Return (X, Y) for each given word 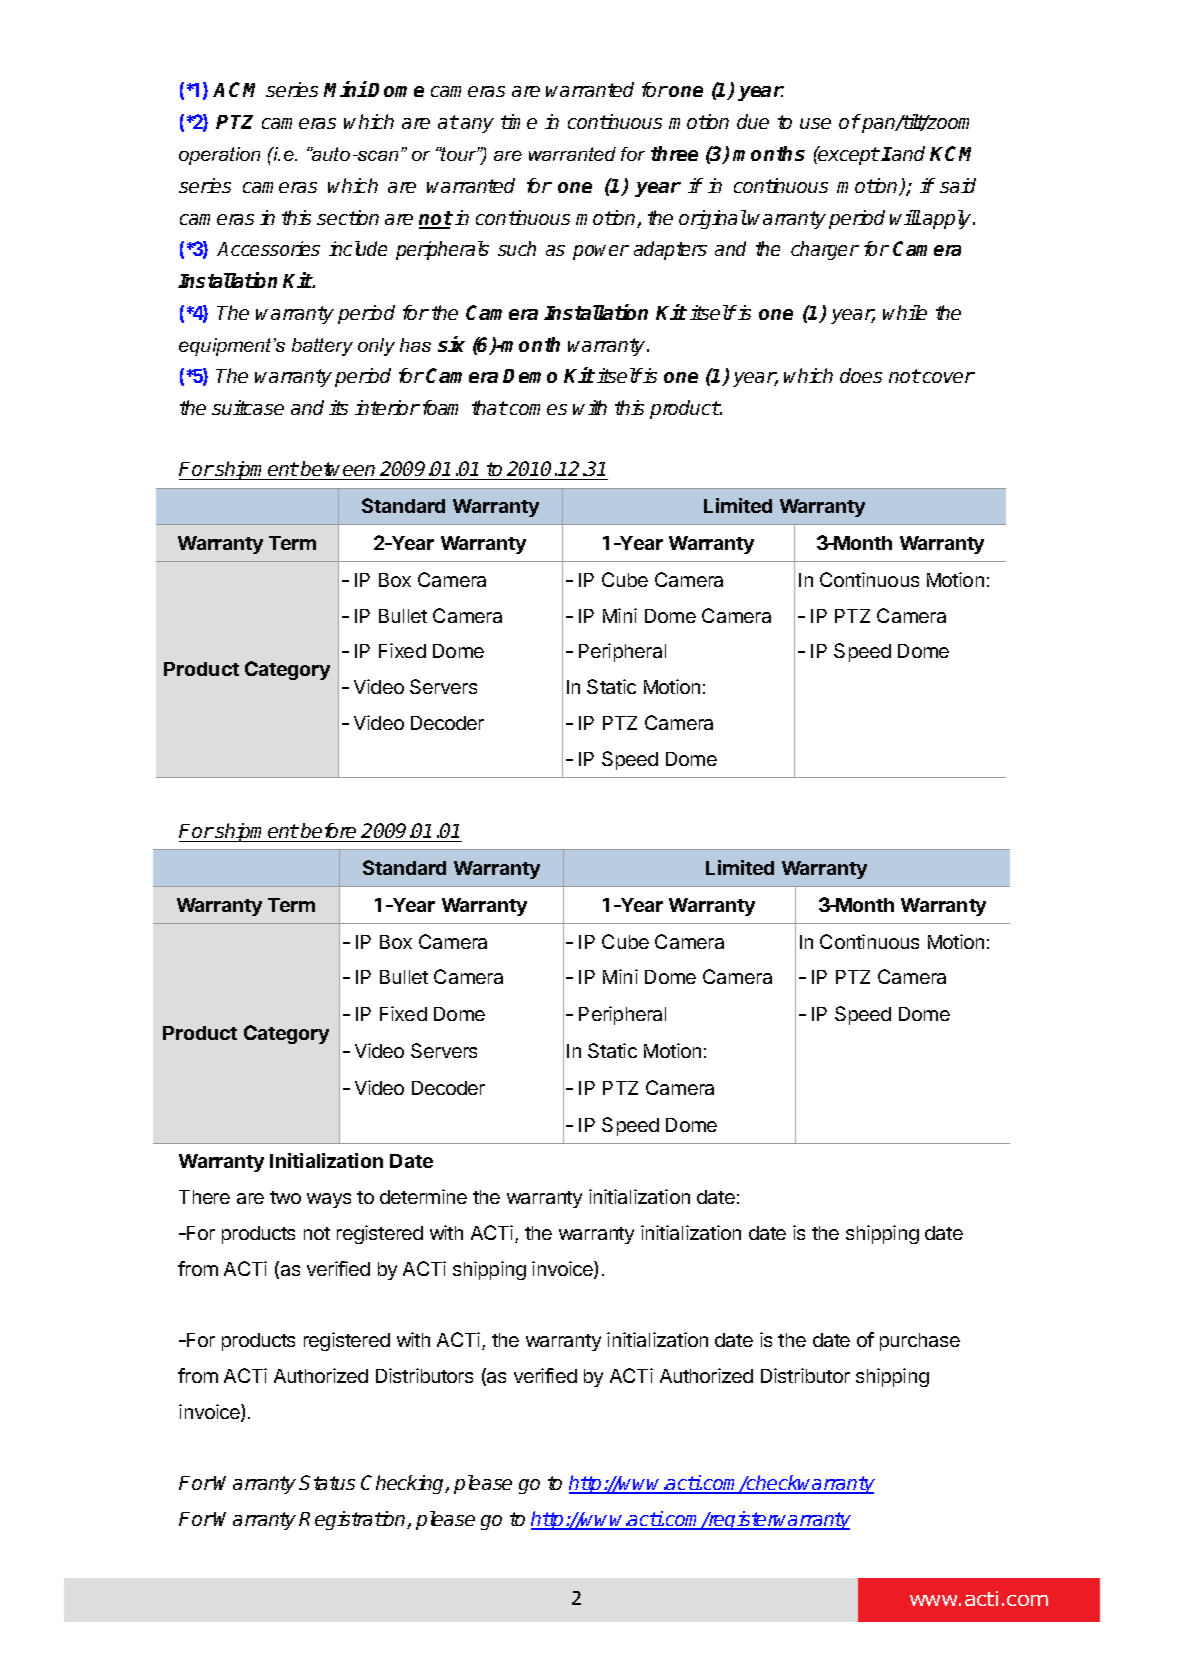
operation (219, 156)
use (815, 123)
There (204, 1197)
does (861, 375)
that (489, 407)
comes (538, 409)
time (519, 121)
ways (329, 1200)
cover (947, 377)
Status (327, 1482)
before (328, 830)
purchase (920, 1342)
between (338, 468)
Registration (353, 1520)
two (285, 1197)
